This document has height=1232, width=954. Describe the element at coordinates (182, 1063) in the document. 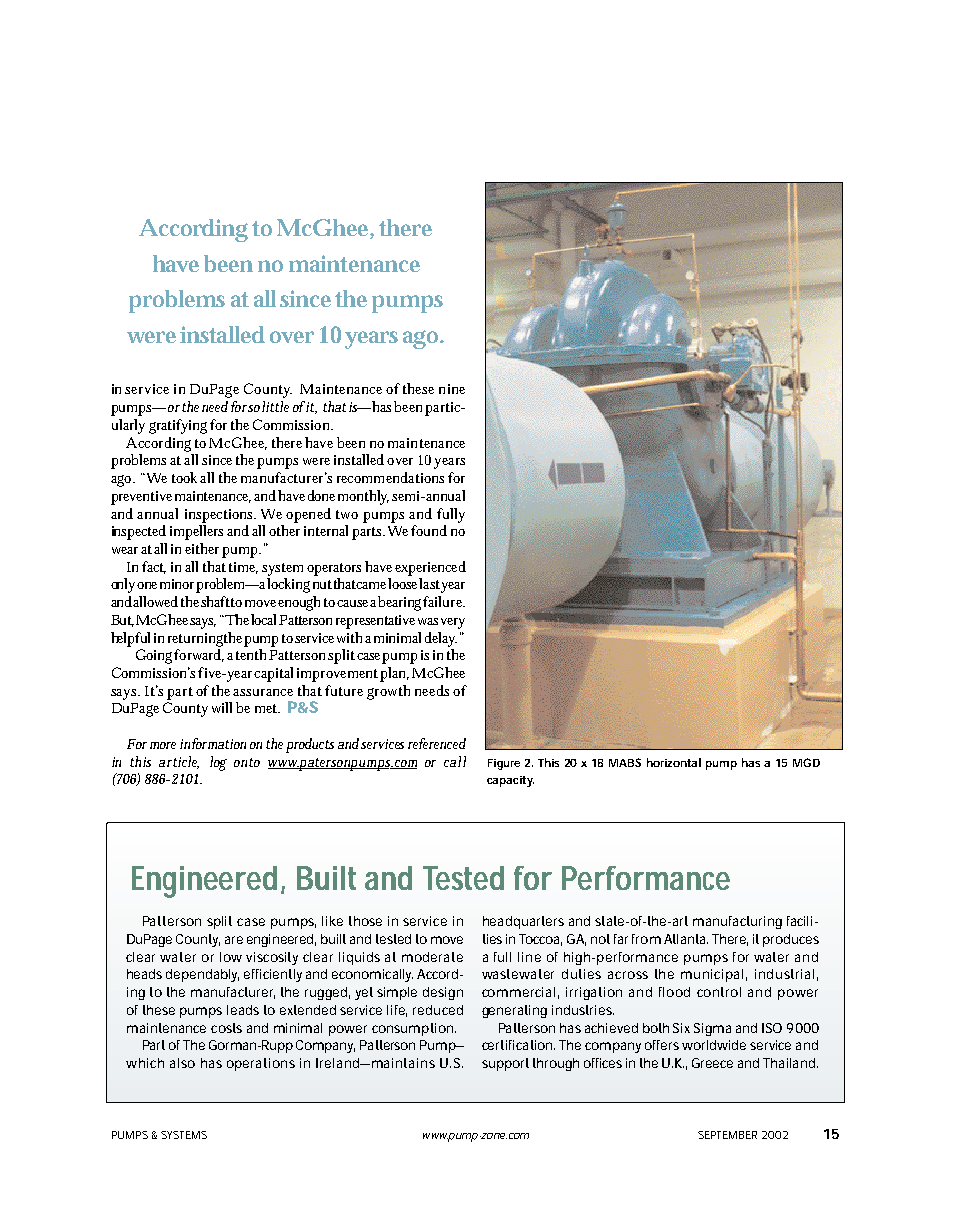

I see `also` at that location.
